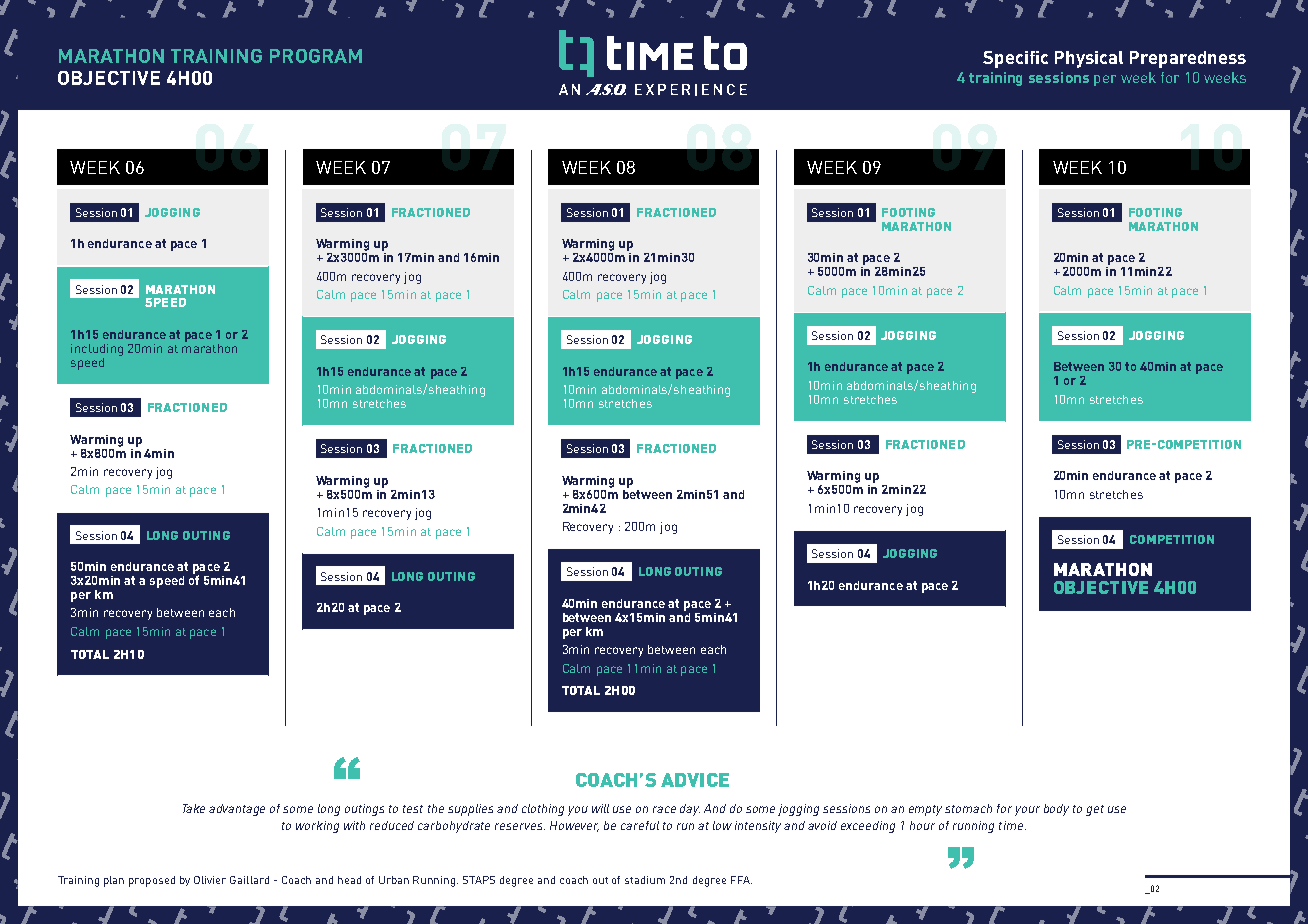  What do you see at coordinates (210, 880) in the image?
I see `Olivier` at bounding box center [210, 880].
